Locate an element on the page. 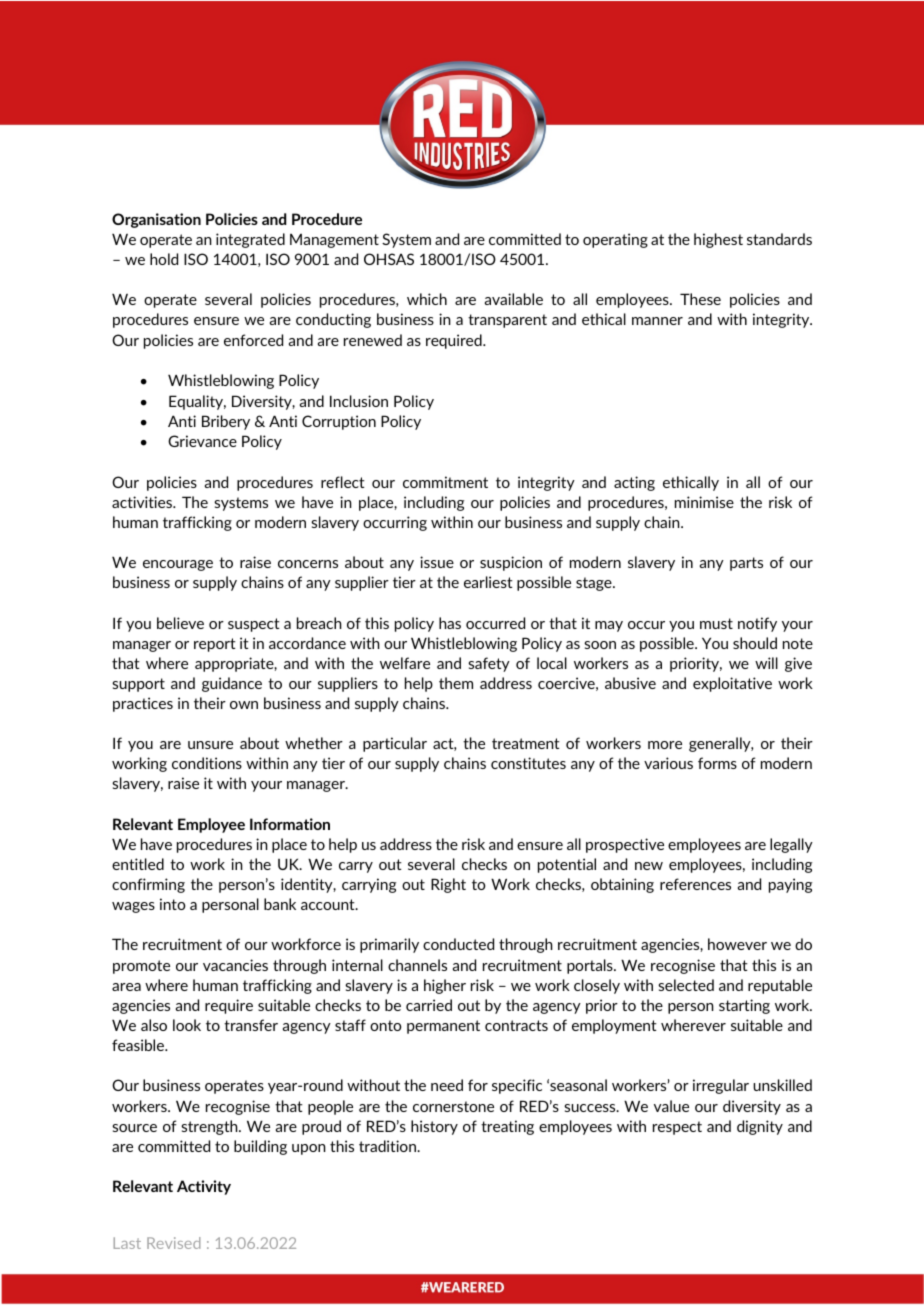 The width and height of the image is (924, 1308). Activity is located at coordinates (204, 1187).
